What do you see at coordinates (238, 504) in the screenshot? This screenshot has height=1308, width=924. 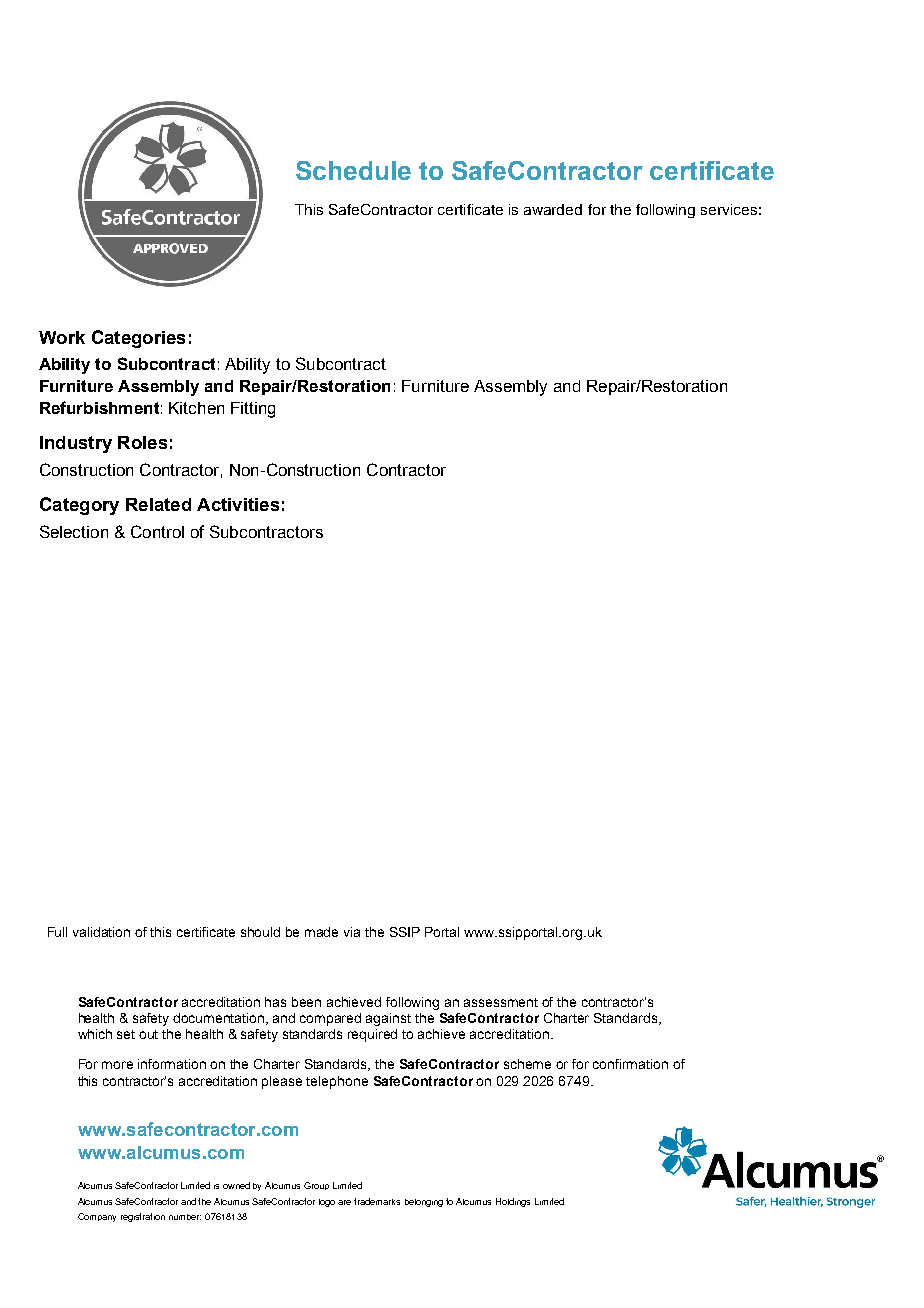 I see `Activities` at bounding box center [238, 504].
